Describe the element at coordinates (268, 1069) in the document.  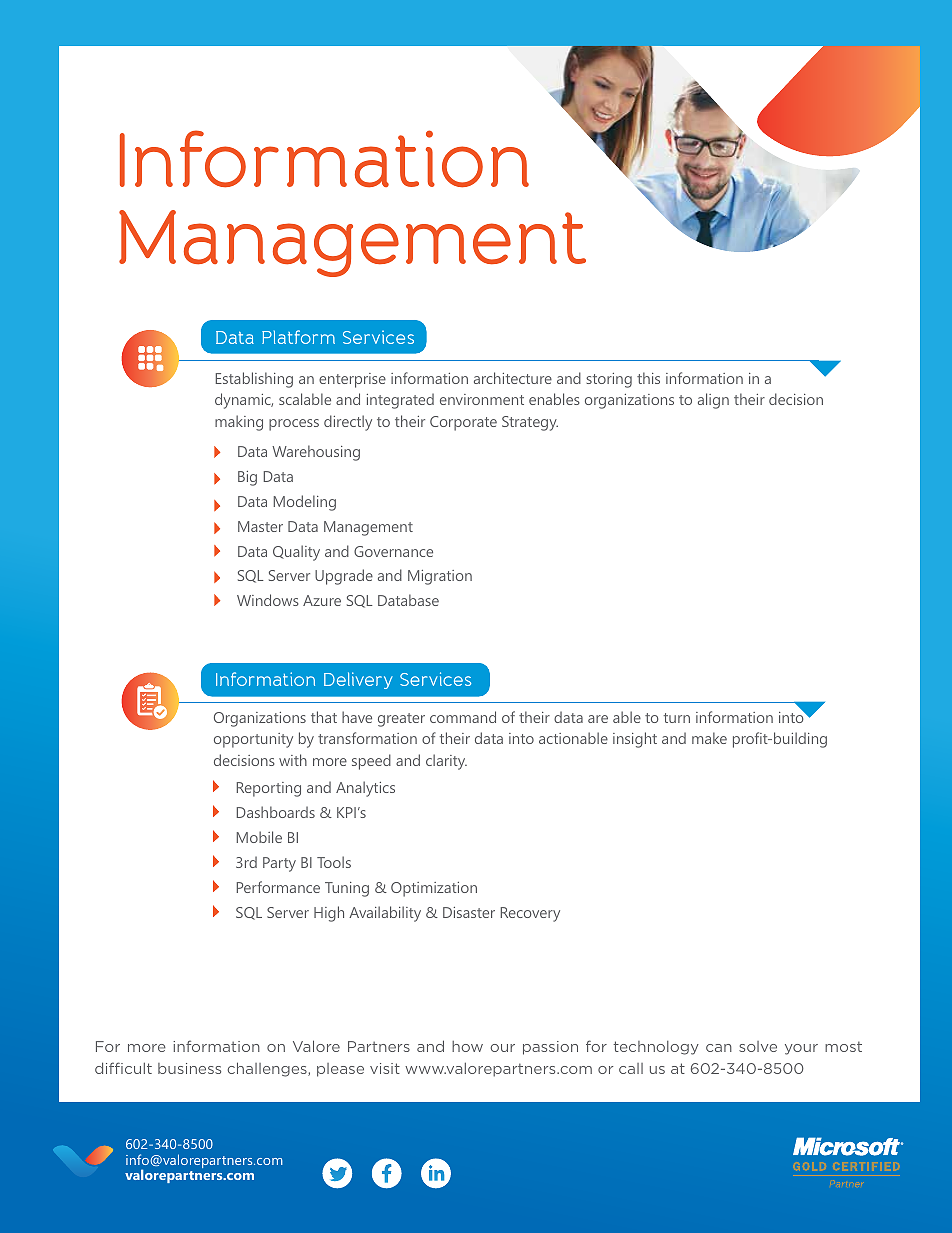
I see `challenges` at that location.
